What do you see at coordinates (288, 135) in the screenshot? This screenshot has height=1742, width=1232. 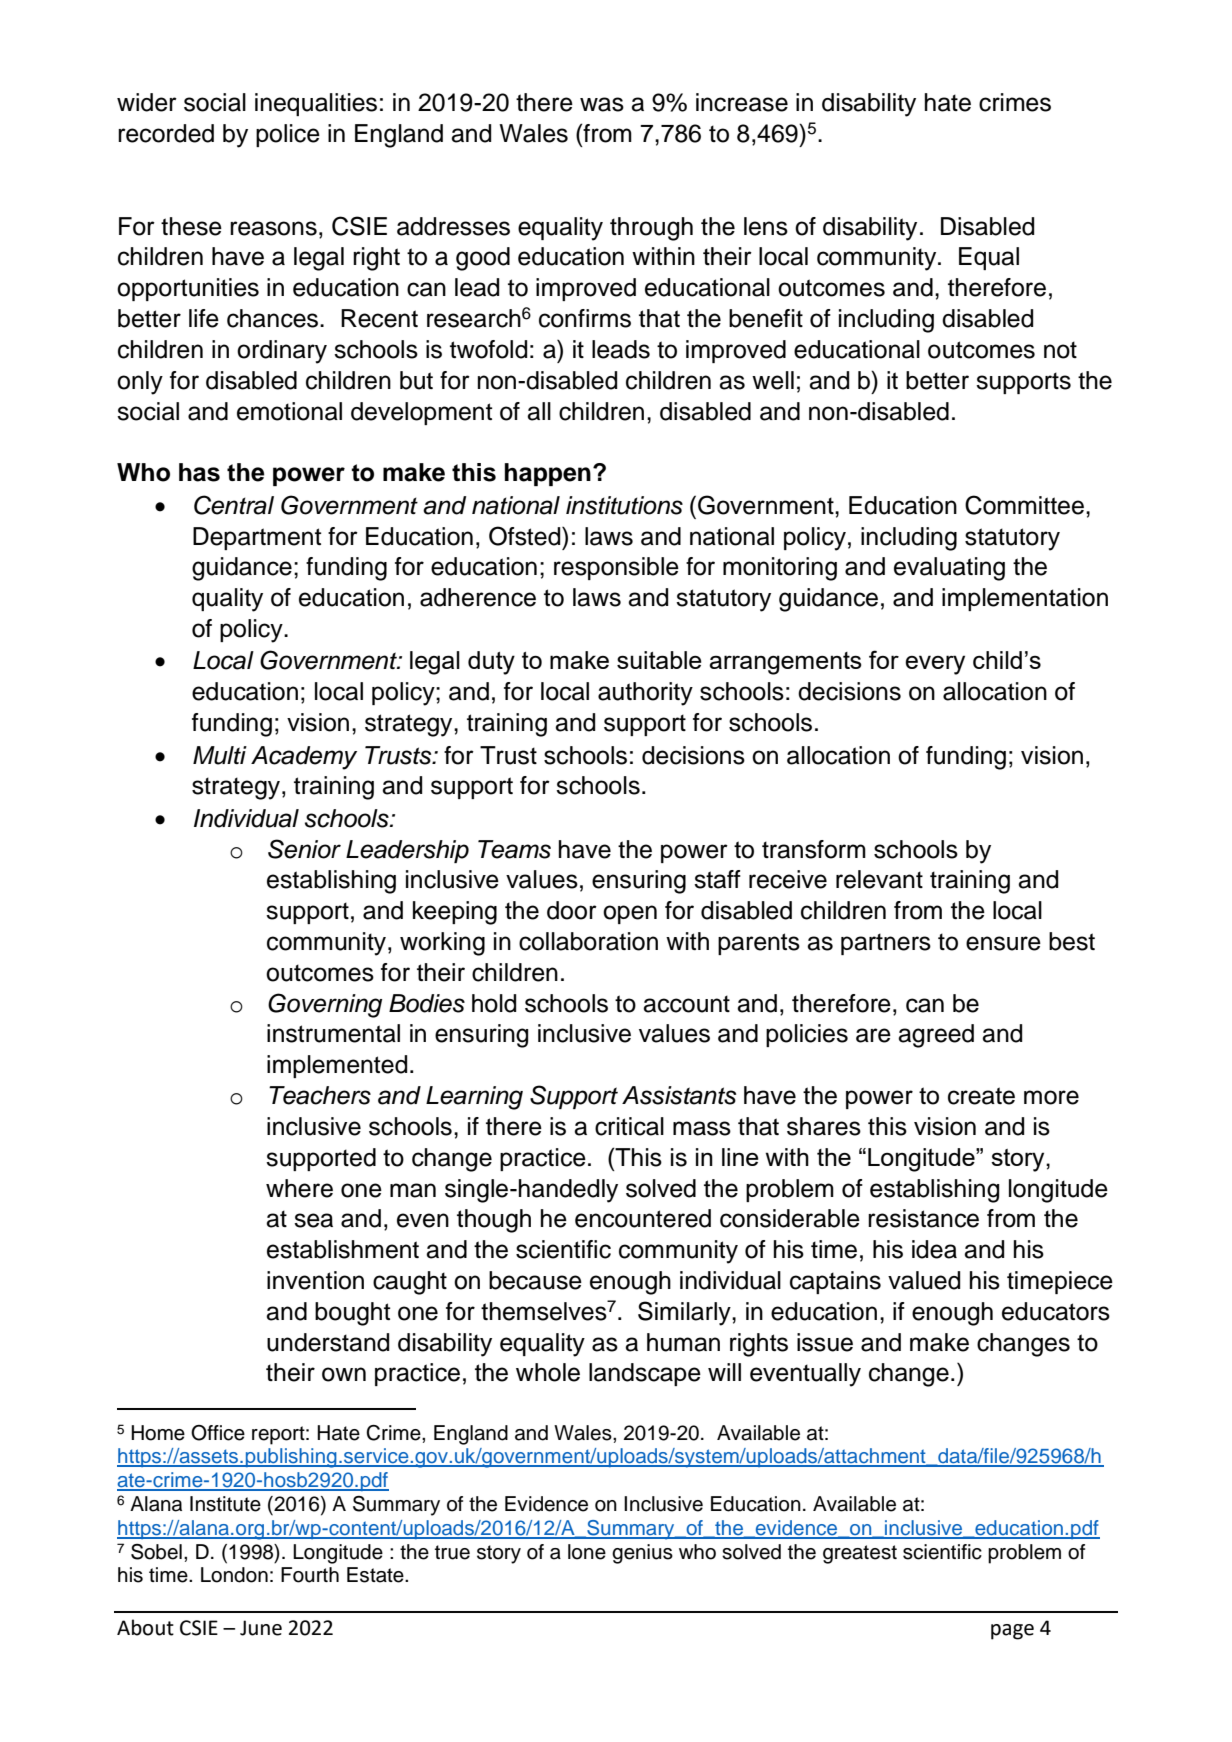 I see `police` at bounding box center [288, 135].
